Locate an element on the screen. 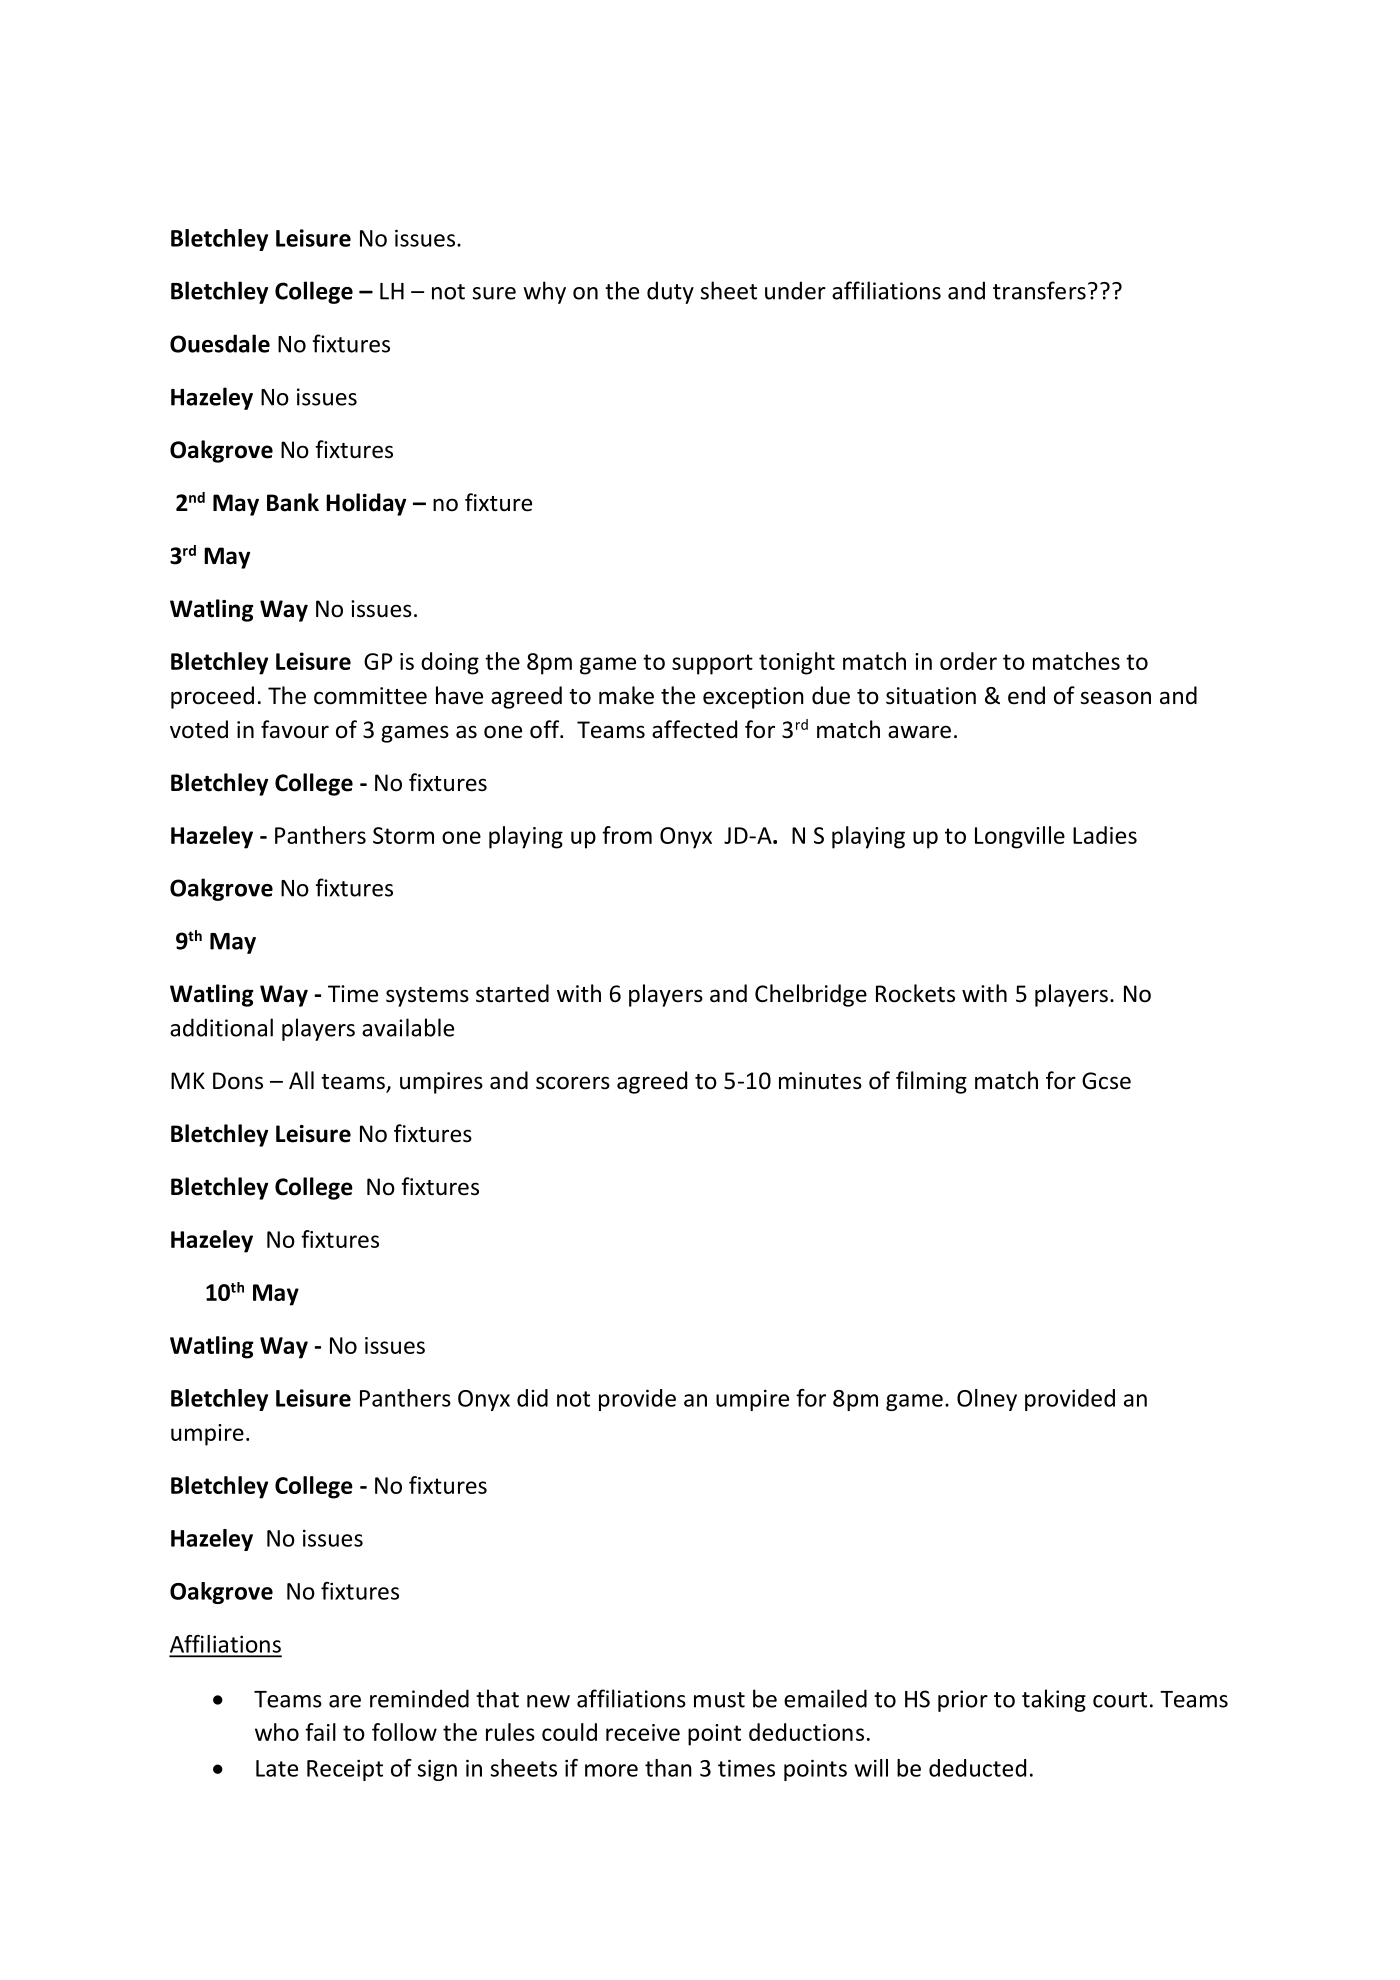 Image resolution: width=1400 pixels, height=1980 pixels. receive is located at coordinates (643, 1732).
